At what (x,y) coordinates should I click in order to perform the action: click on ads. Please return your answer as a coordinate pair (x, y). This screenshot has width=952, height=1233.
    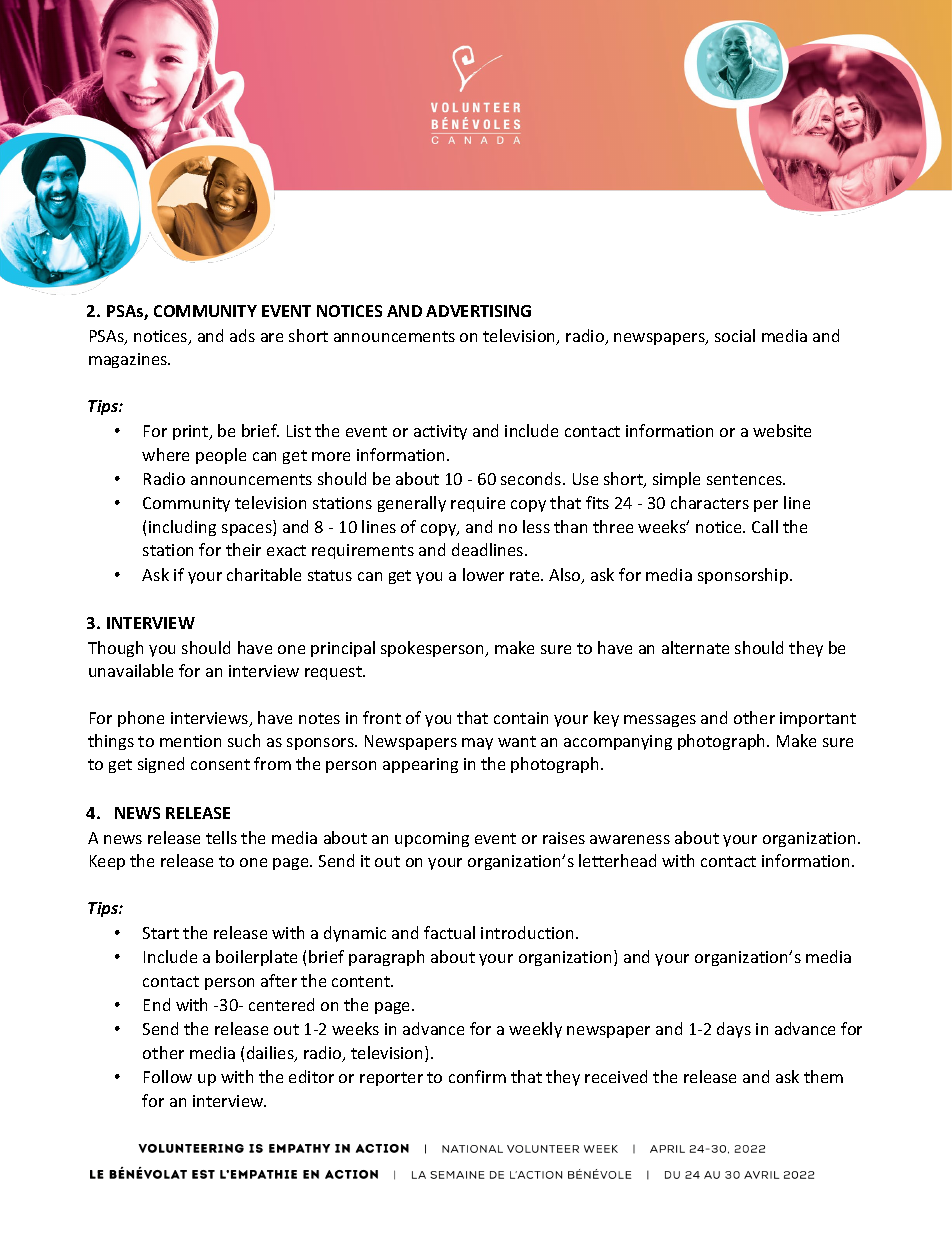
    Looking at the image, I should click on (242, 335).
